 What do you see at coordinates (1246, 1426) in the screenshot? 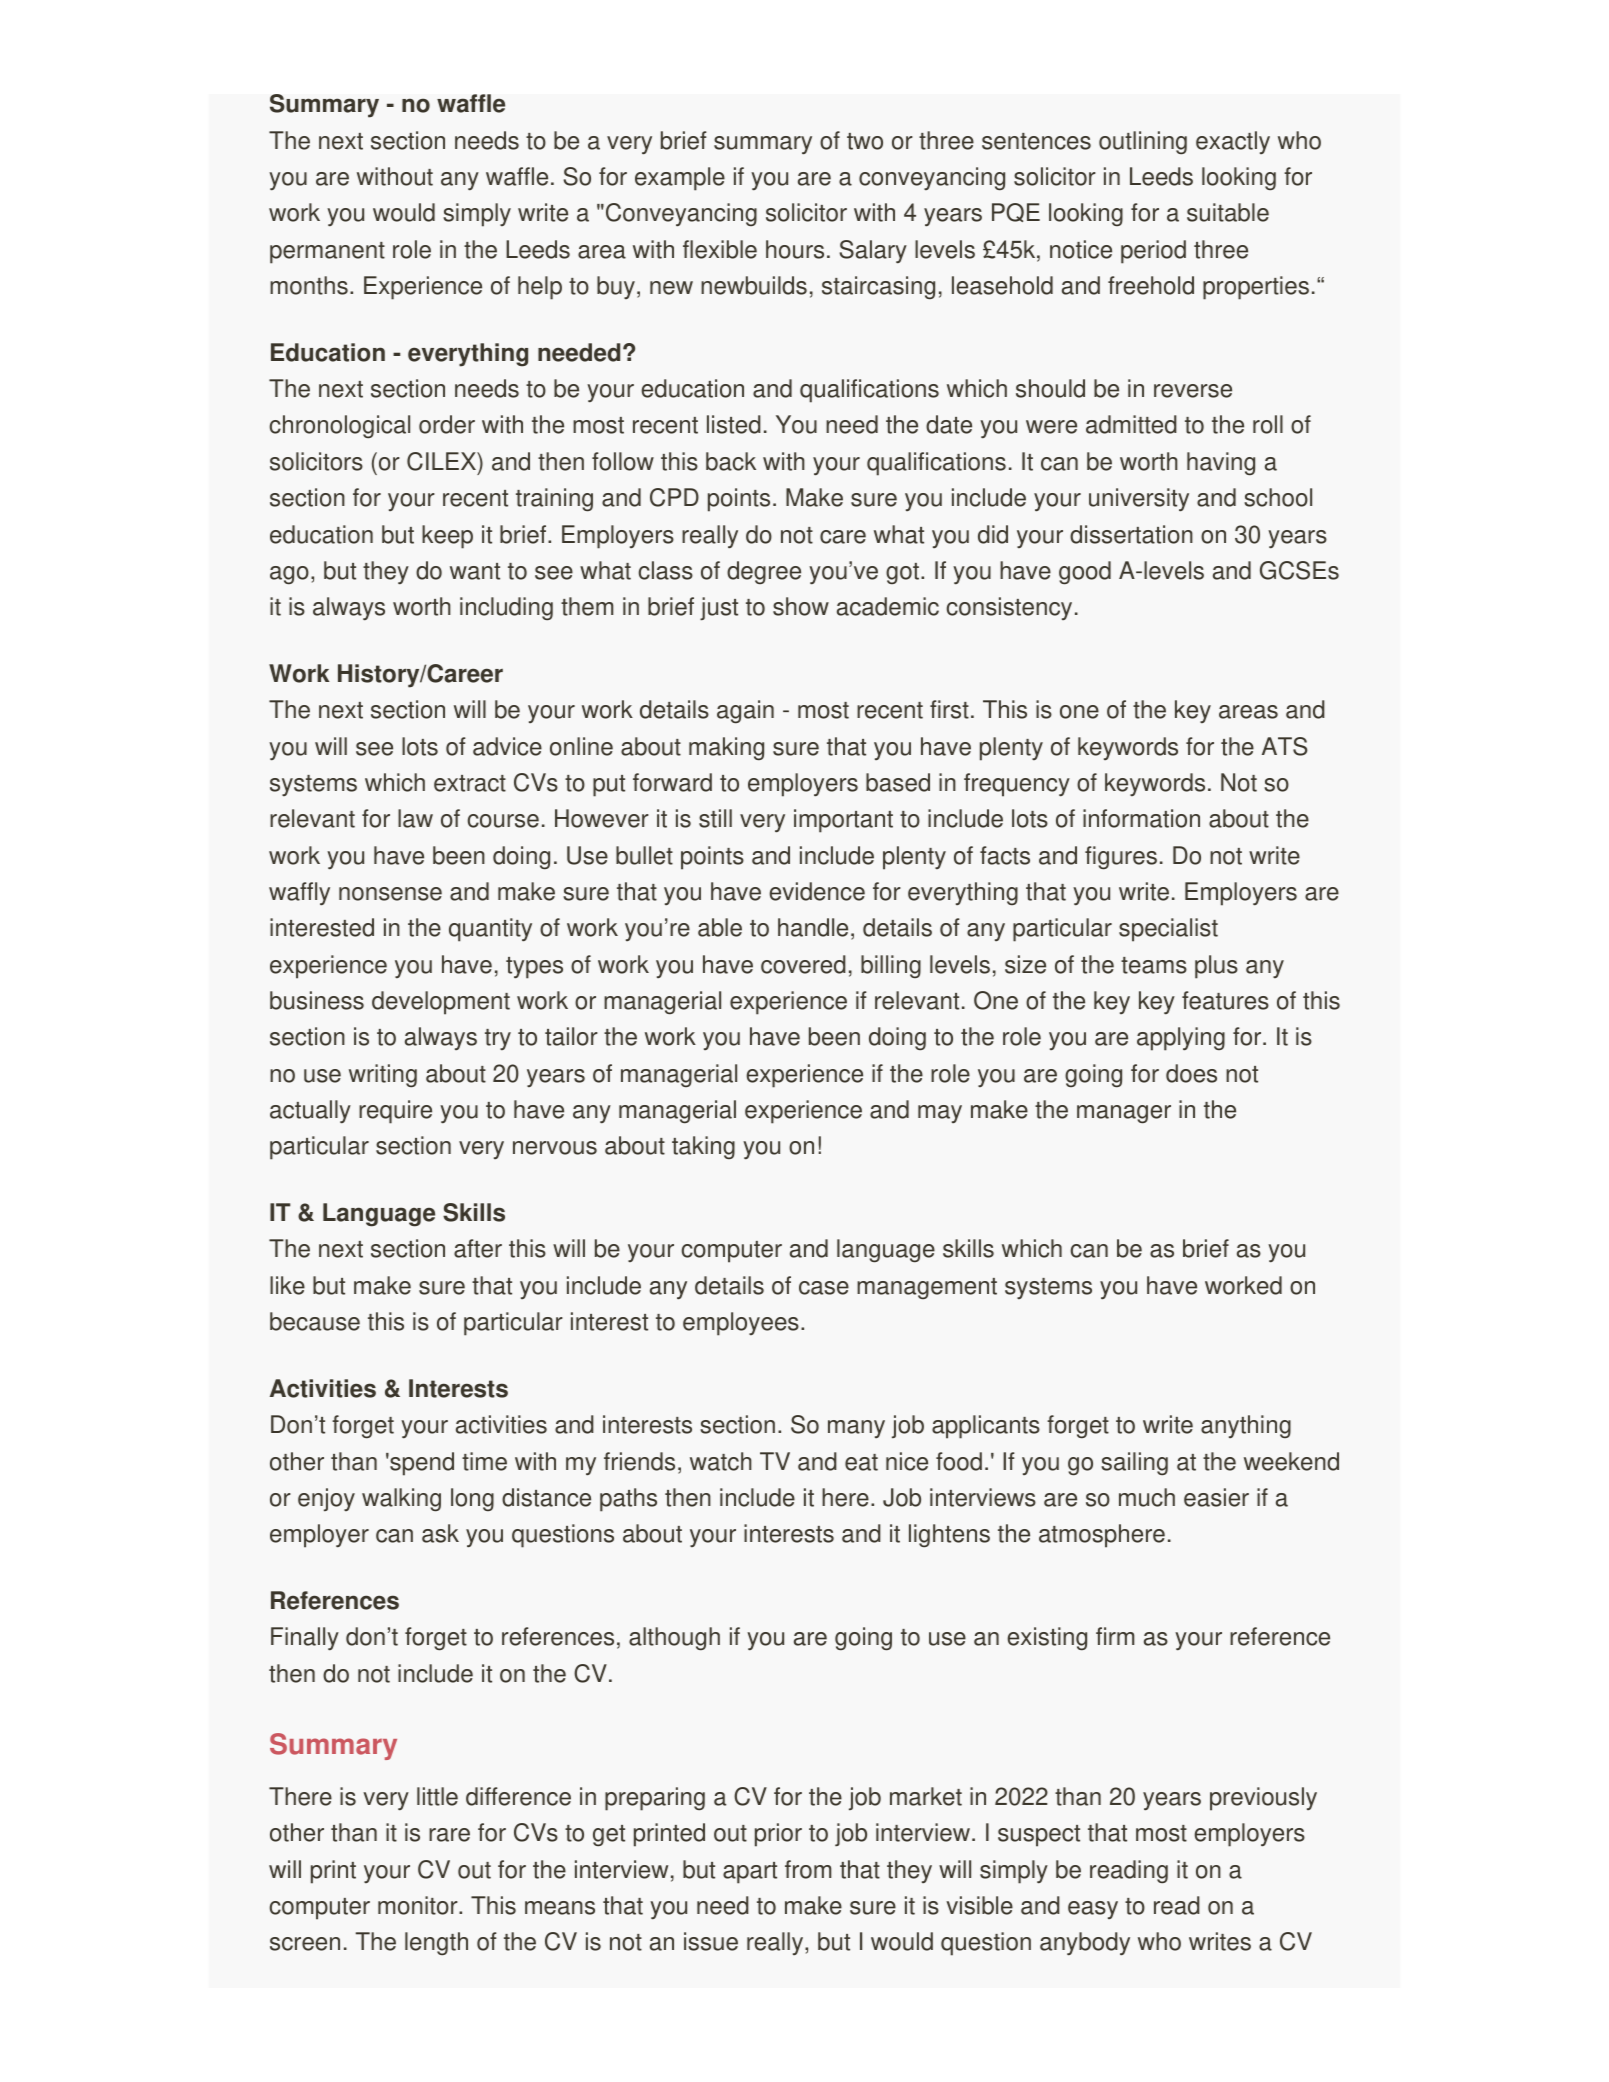
I see `anything` at bounding box center [1246, 1426].
